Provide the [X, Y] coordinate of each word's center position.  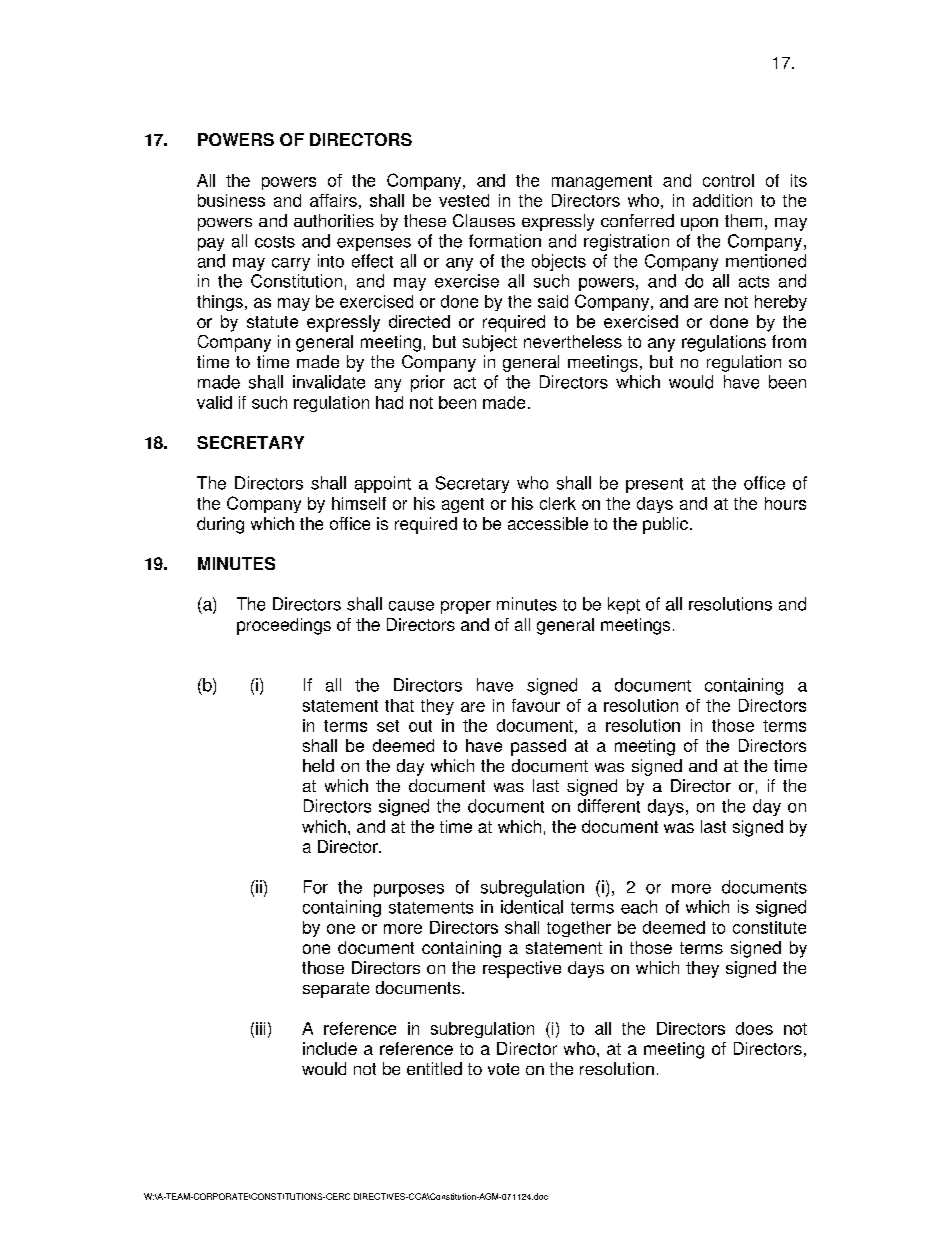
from [789, 341]
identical [532, 907]
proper [466, 607]
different [609, 806]
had [389, 402]
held [318, 765]
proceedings [284, 626]
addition [722, 200]
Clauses [484, 220]
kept [624, 605]
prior [428, 383]
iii [260, 1028]
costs [275, 242]
